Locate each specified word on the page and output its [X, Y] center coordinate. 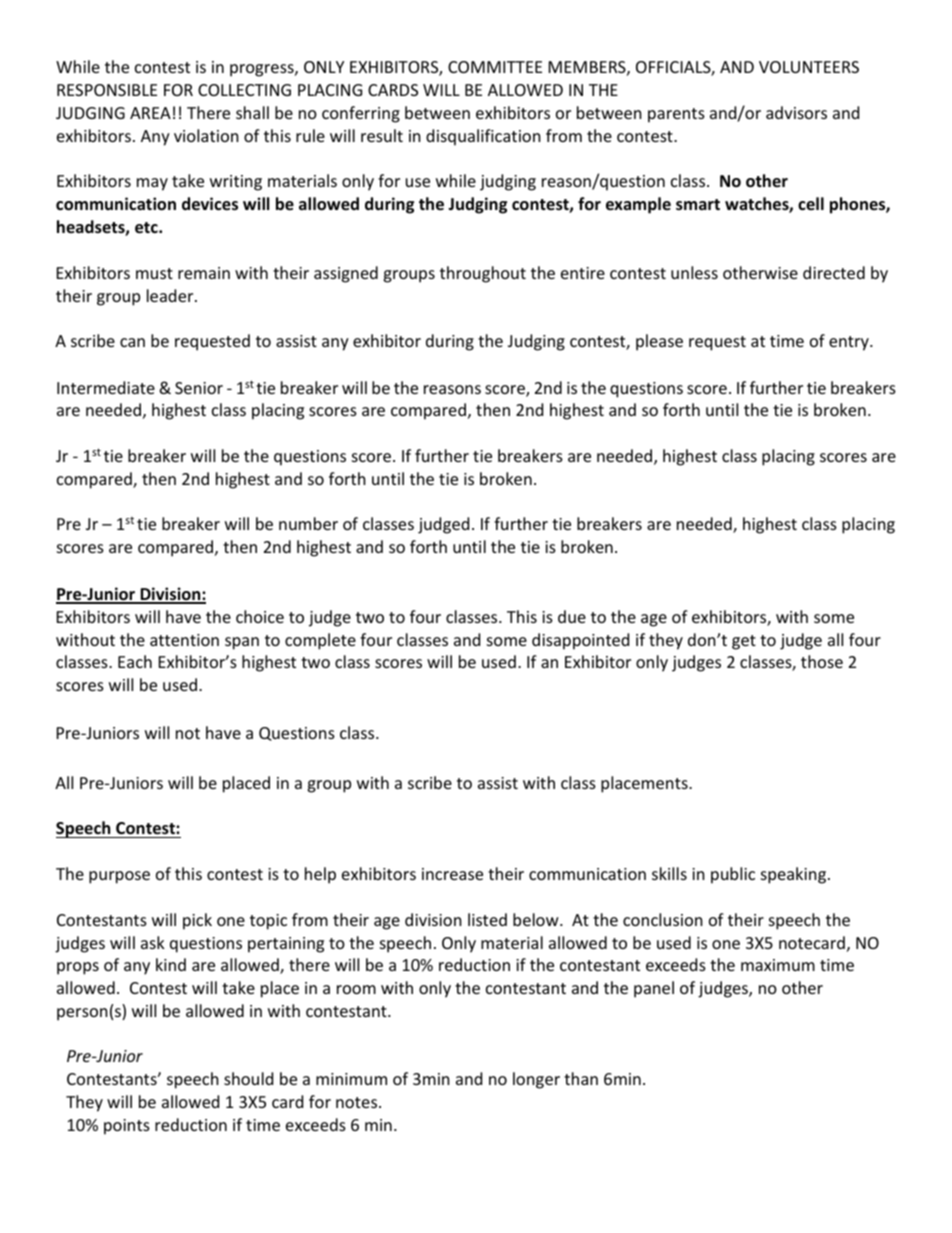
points [127, 1127]
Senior [199, 388]
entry [850, 343]
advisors [796, 112]
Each [135, 661]
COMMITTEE [495, 67]
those [822, 661]
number [308, 523]
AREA [150, 113]
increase [452, 874]
